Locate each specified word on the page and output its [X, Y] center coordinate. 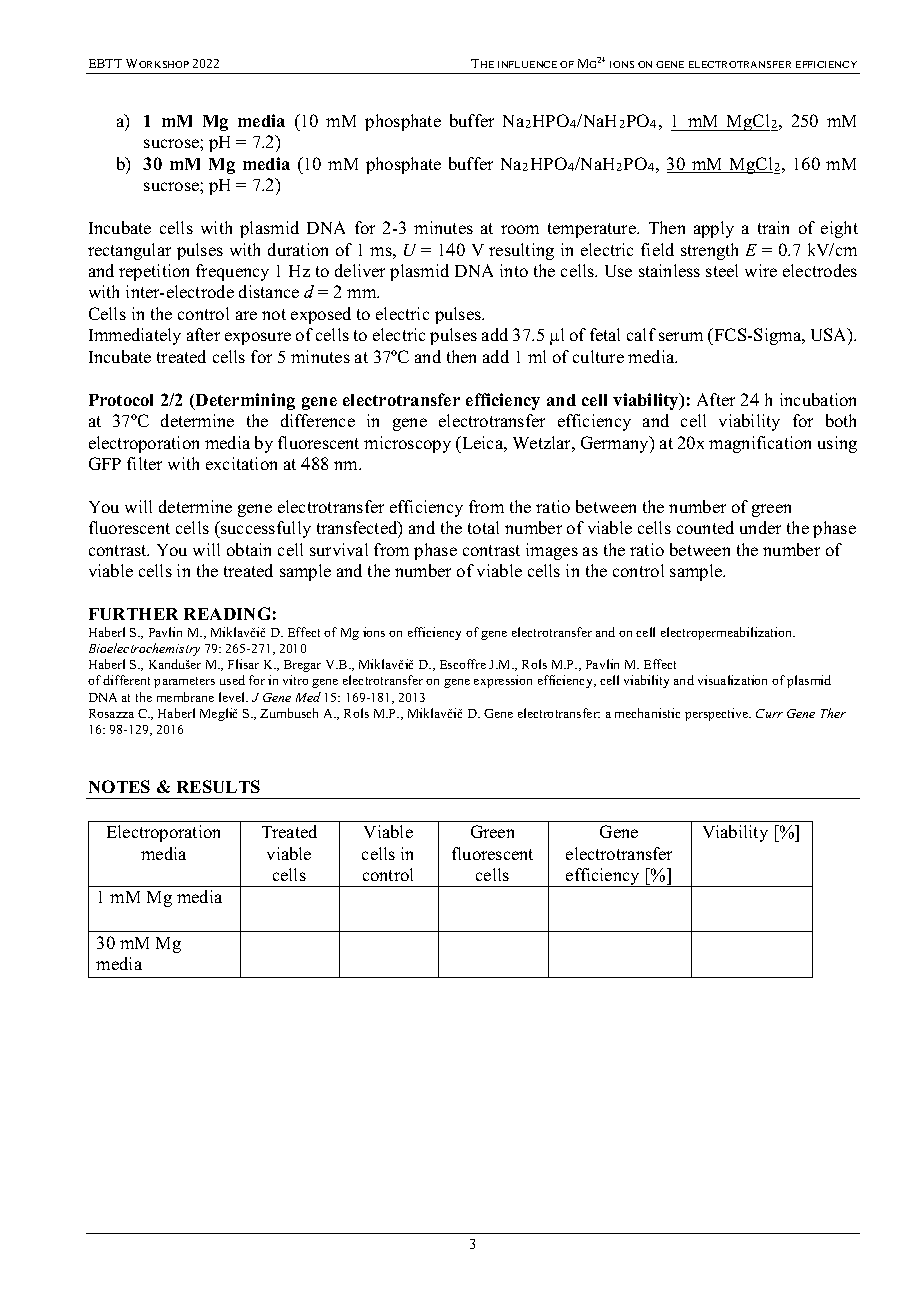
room [520, 229]
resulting [521, 251]
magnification [760, 444]
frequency [232, 272]
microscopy [407, 444]
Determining [244, 401]
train [773, 227]
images [552, 551]
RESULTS [218, 786]
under [760, 527]
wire [761, 270]
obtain [249, 549]
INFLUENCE [527, 64]
